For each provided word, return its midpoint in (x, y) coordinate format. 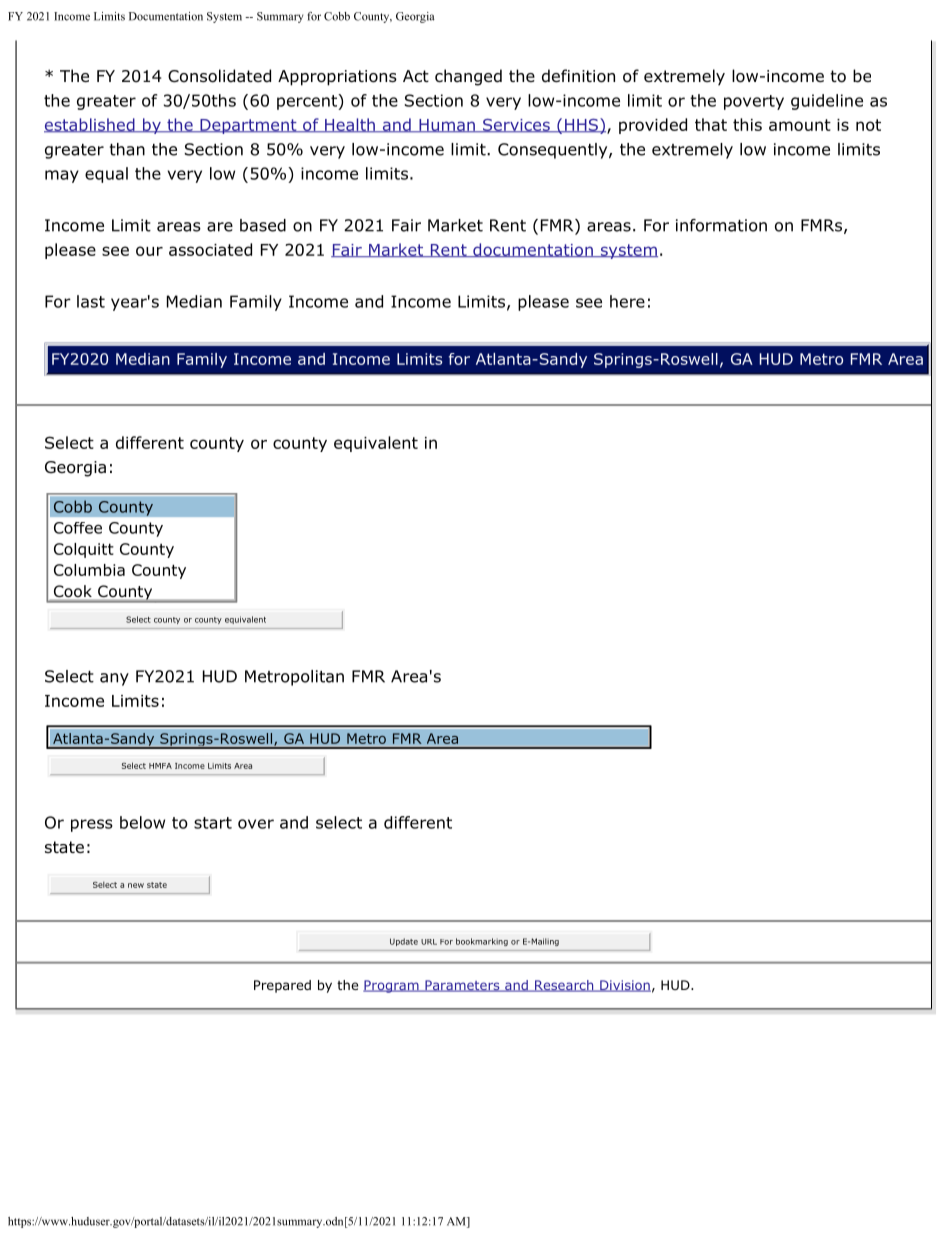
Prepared (282, 986)
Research (564, 986)
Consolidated (219, 76)
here (627, 301)
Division (624, 986)
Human (447, 126)
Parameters (462, 986)
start (213, 823)
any (114, 679)
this (747, 124)
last (91, 301)
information (721, 225)
